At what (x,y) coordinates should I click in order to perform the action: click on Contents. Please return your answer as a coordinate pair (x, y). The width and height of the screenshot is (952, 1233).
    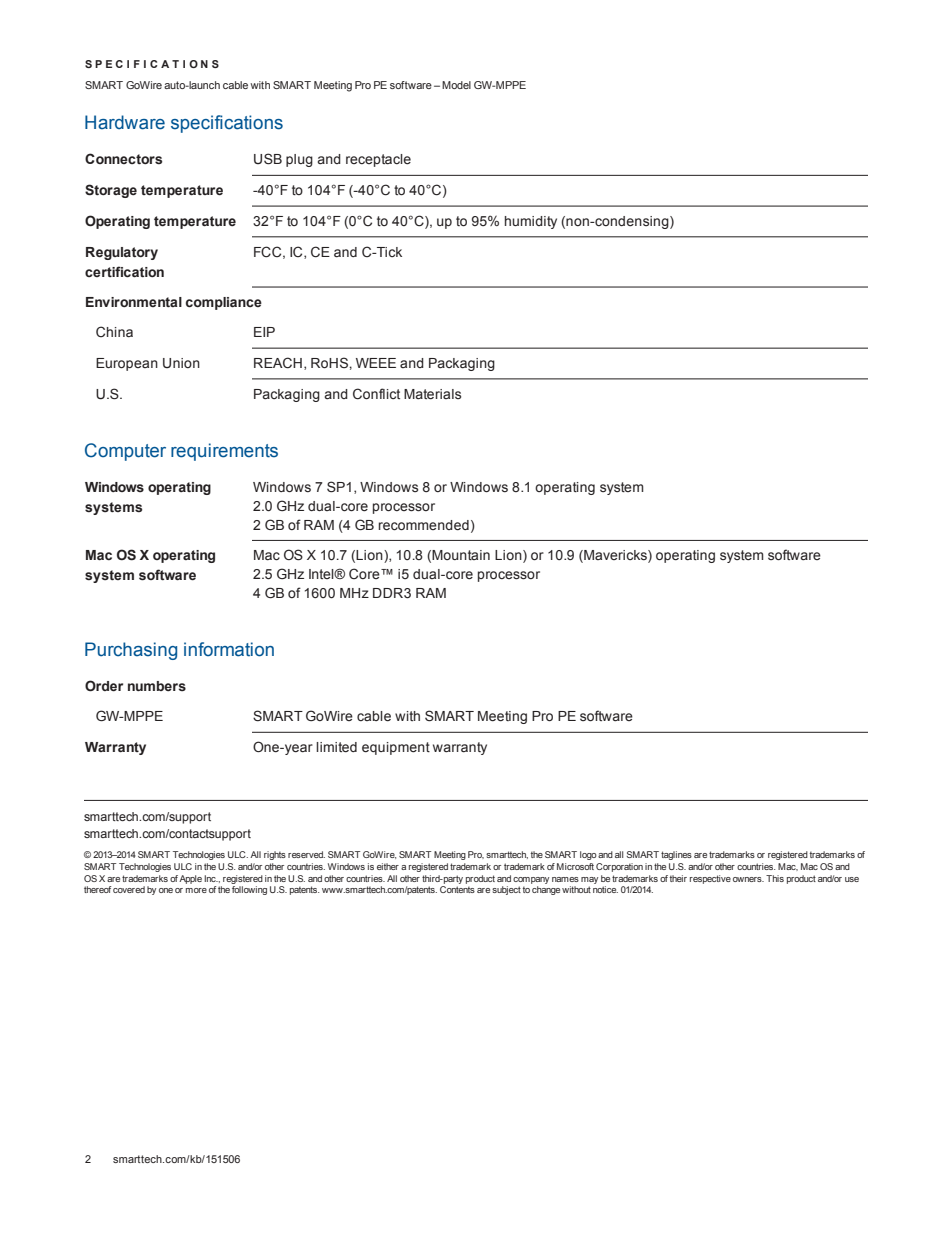
    Looking at the image, I should click on (457, 889).
